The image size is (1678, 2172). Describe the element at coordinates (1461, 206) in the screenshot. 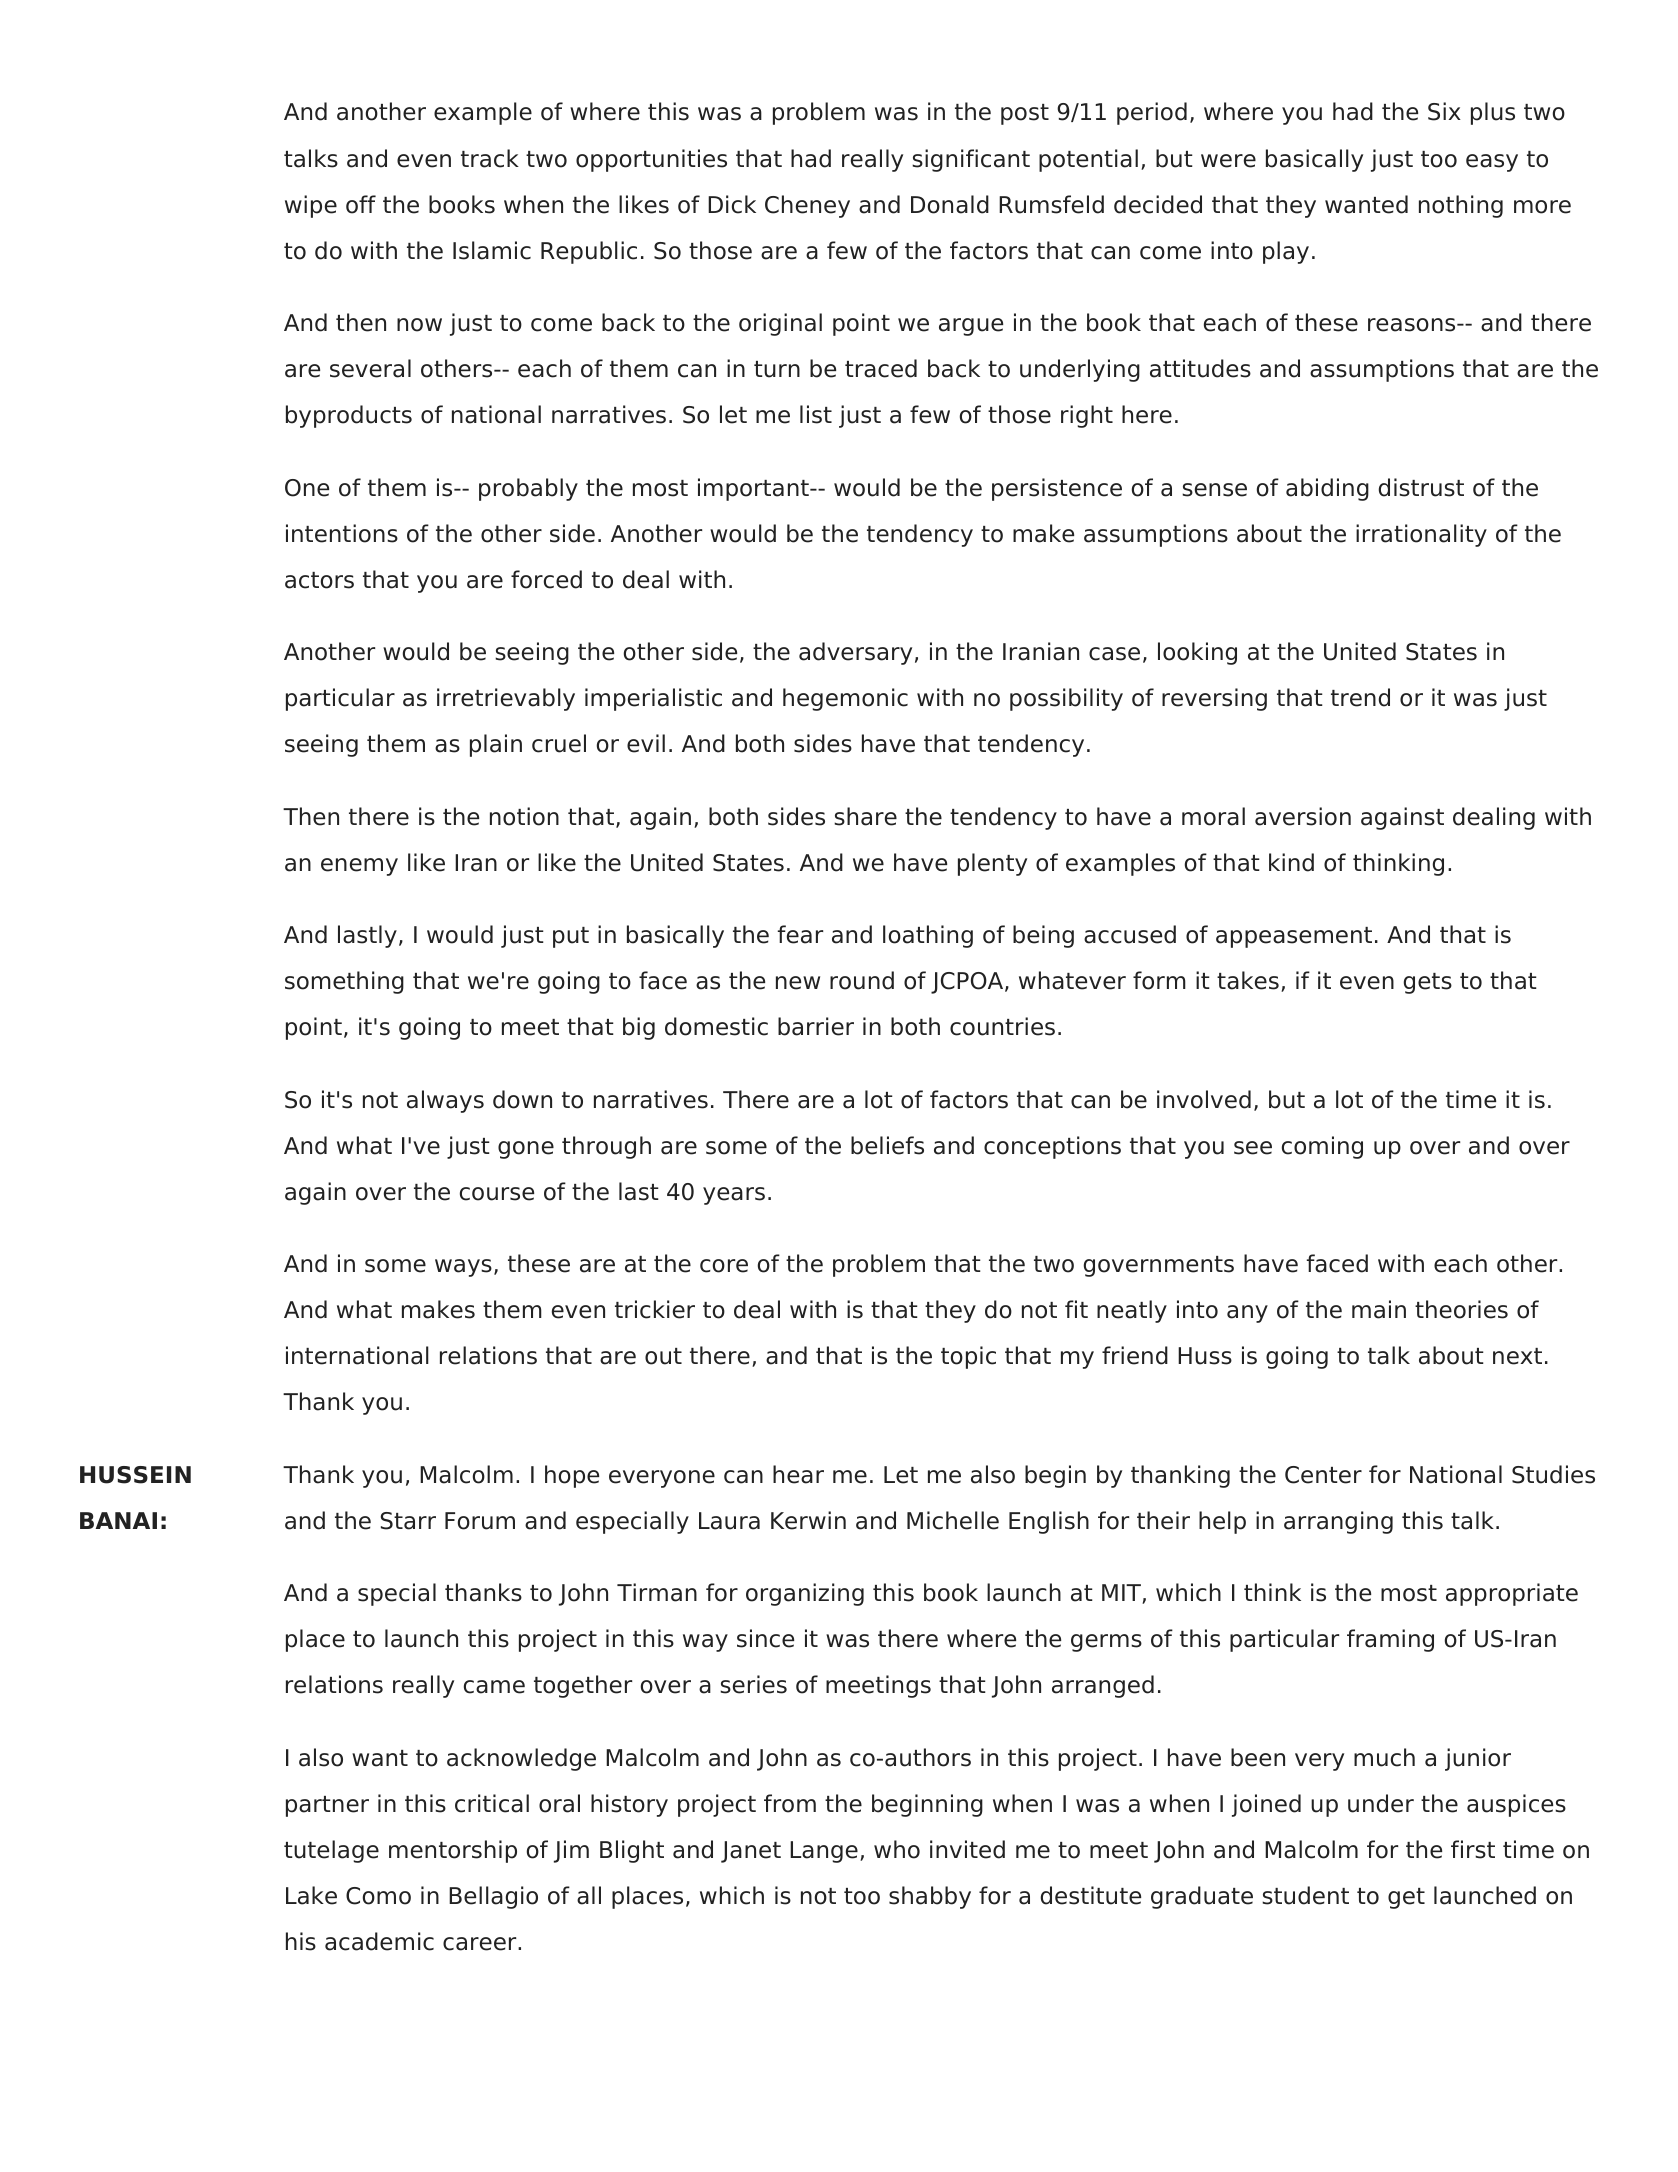

I see `nothing` at that location.
